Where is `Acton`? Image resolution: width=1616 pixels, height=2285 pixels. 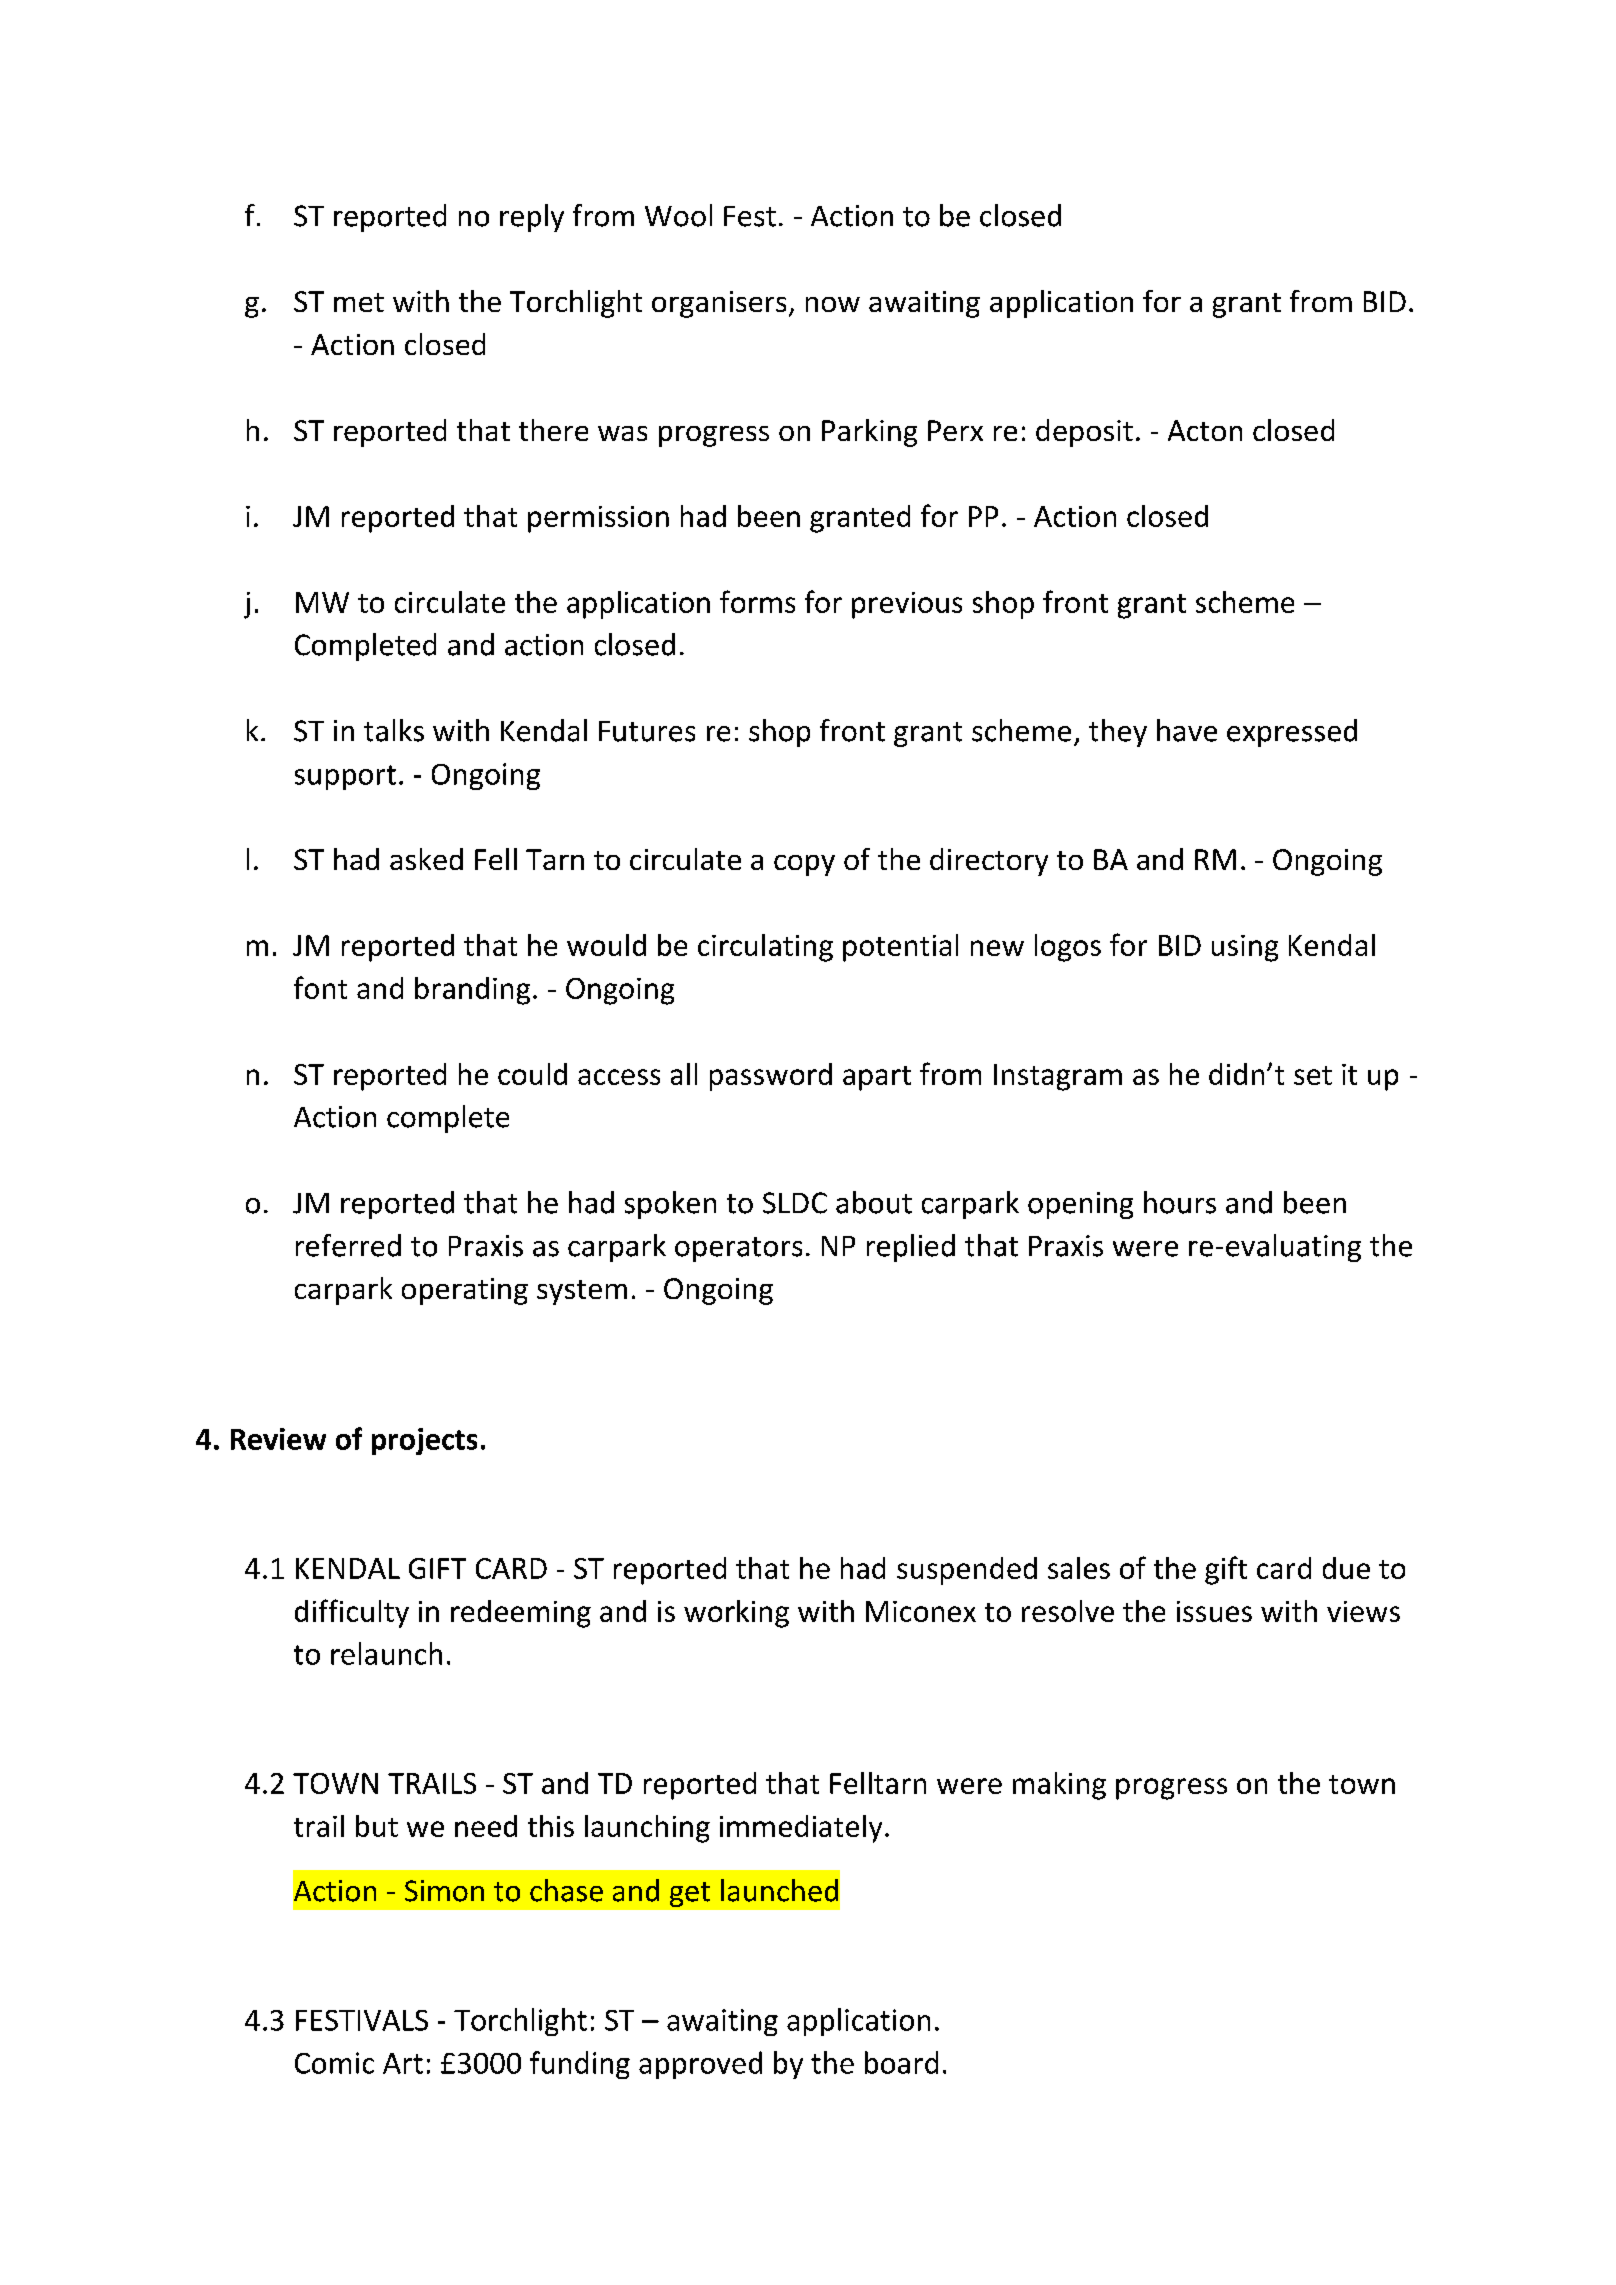 Acton is located at coordinates (1205, 430).
